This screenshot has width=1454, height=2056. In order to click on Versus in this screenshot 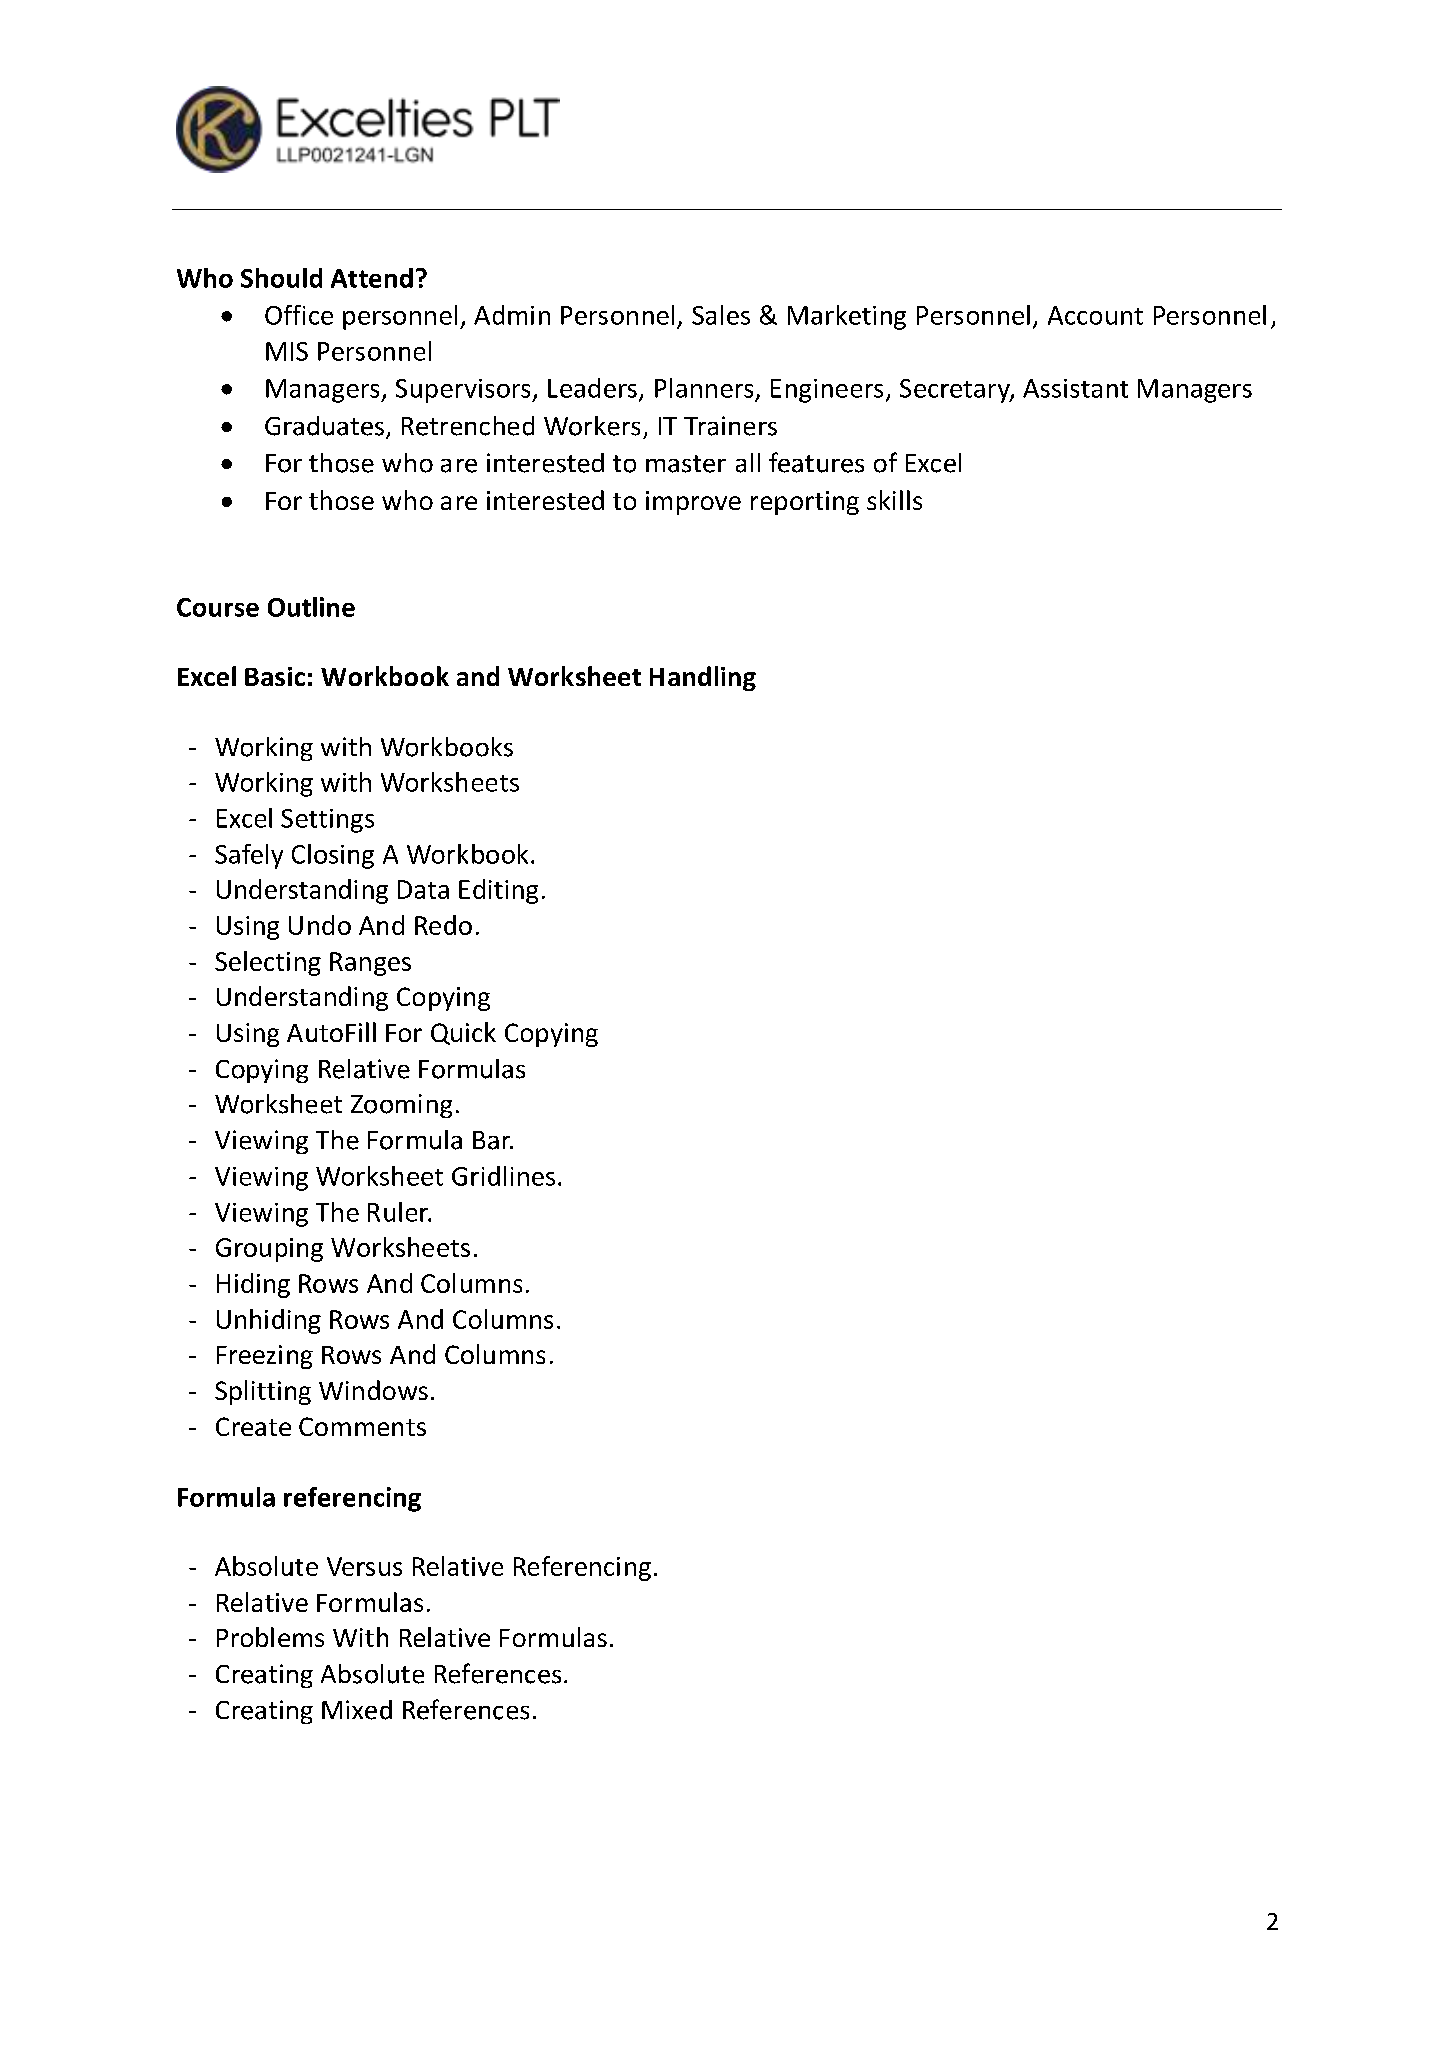, I will do `click(364, 1566)`.
